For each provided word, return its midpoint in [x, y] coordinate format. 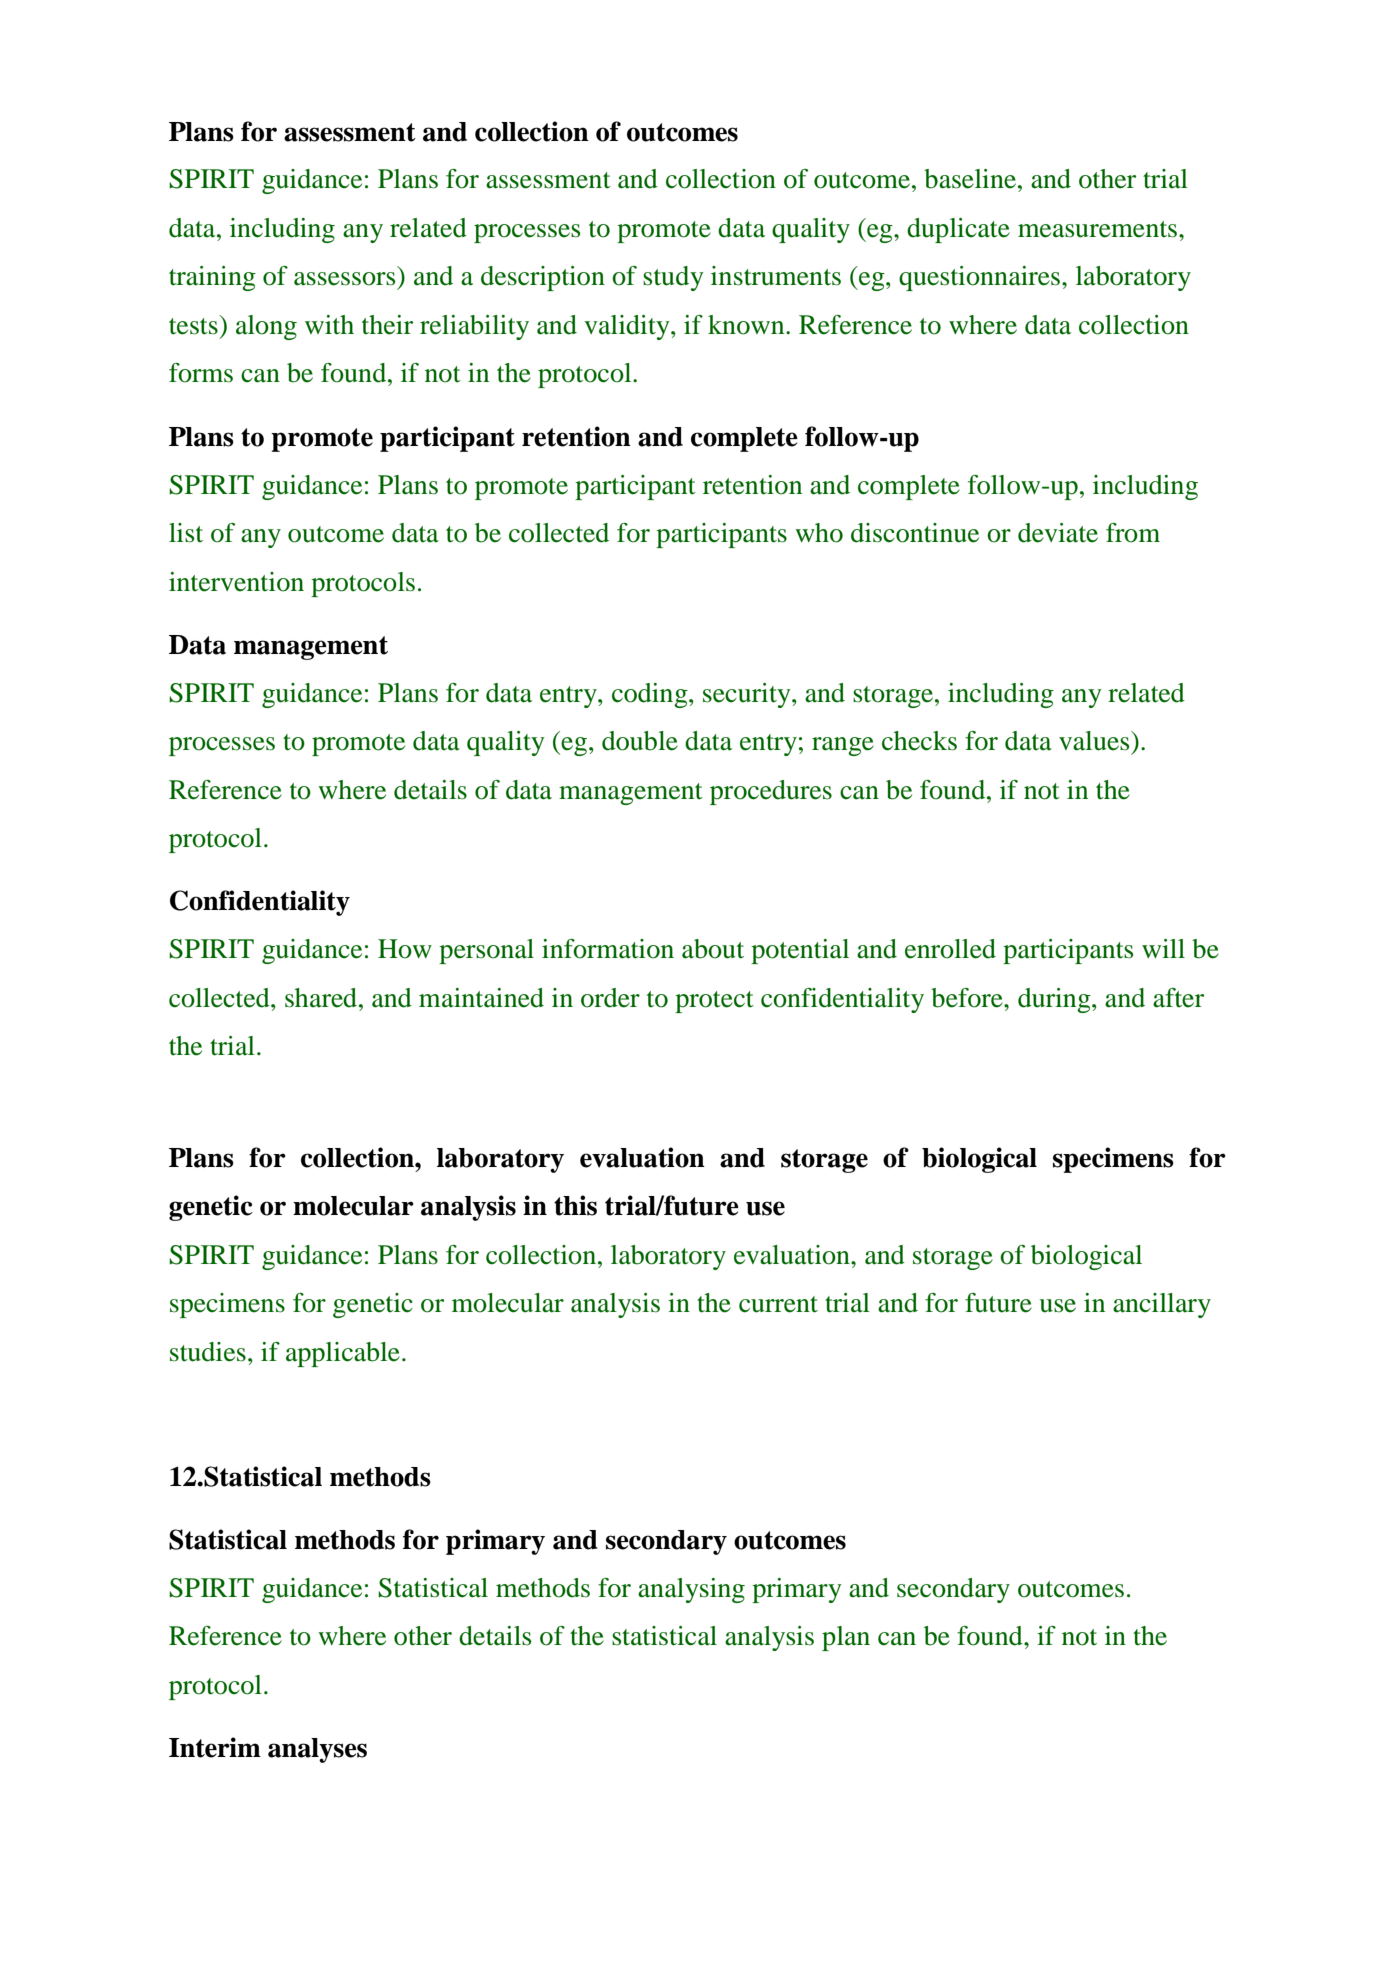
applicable [343, 1354]
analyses [317, 1750]
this [575, 1205]
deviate [1058, 533]
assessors [344, 279]
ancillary [1162, 1305]
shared [322, 998]
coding [651, 695]
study [673, 278]
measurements [1099, 229]
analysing [691, 1590]
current [778, 1304]
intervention [236, 582]
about [713, 949]
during [1055, 1000]
